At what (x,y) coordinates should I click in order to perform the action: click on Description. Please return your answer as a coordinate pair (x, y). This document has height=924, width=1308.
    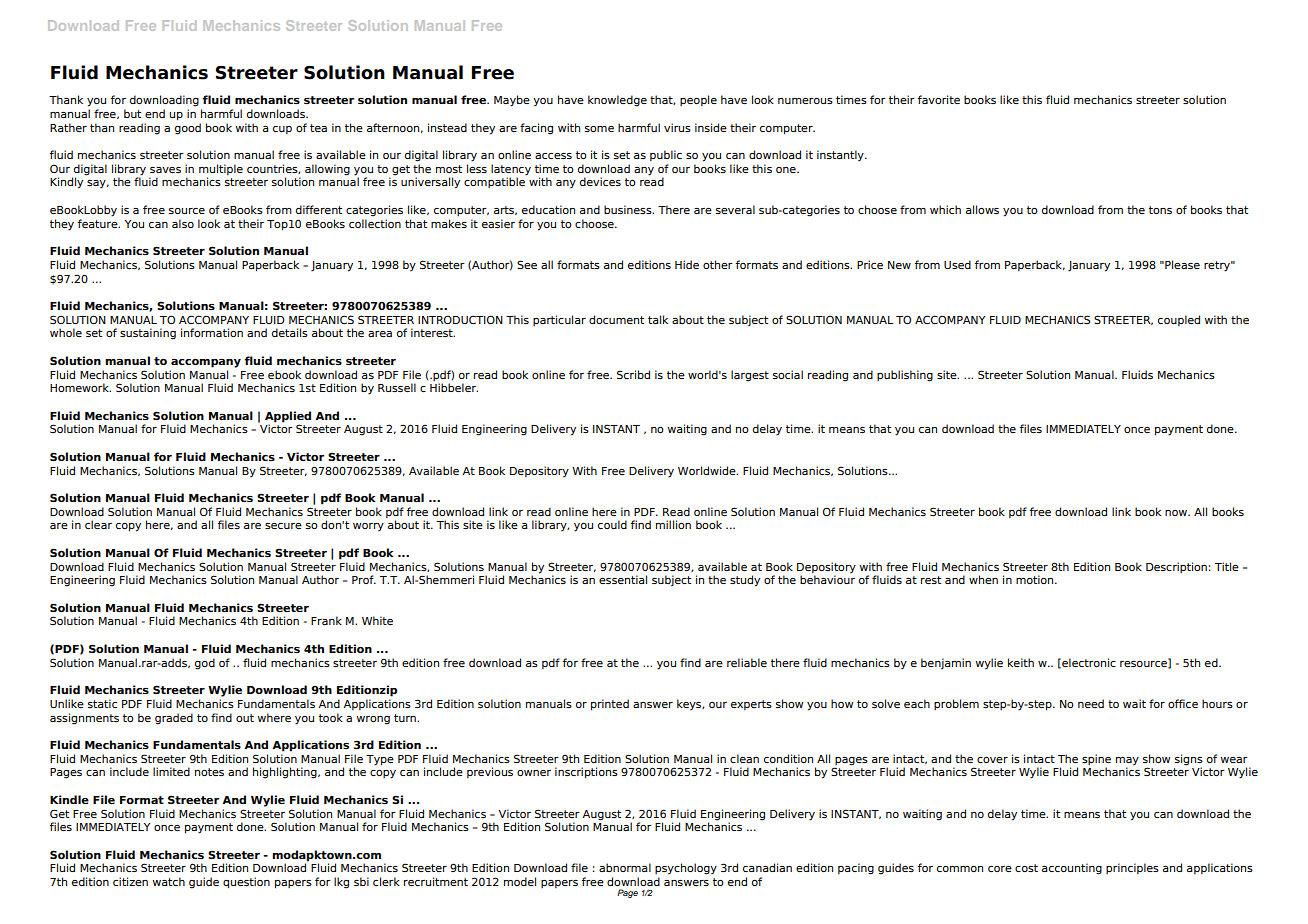
    Looking at the image, I should click on (1176, 567).
